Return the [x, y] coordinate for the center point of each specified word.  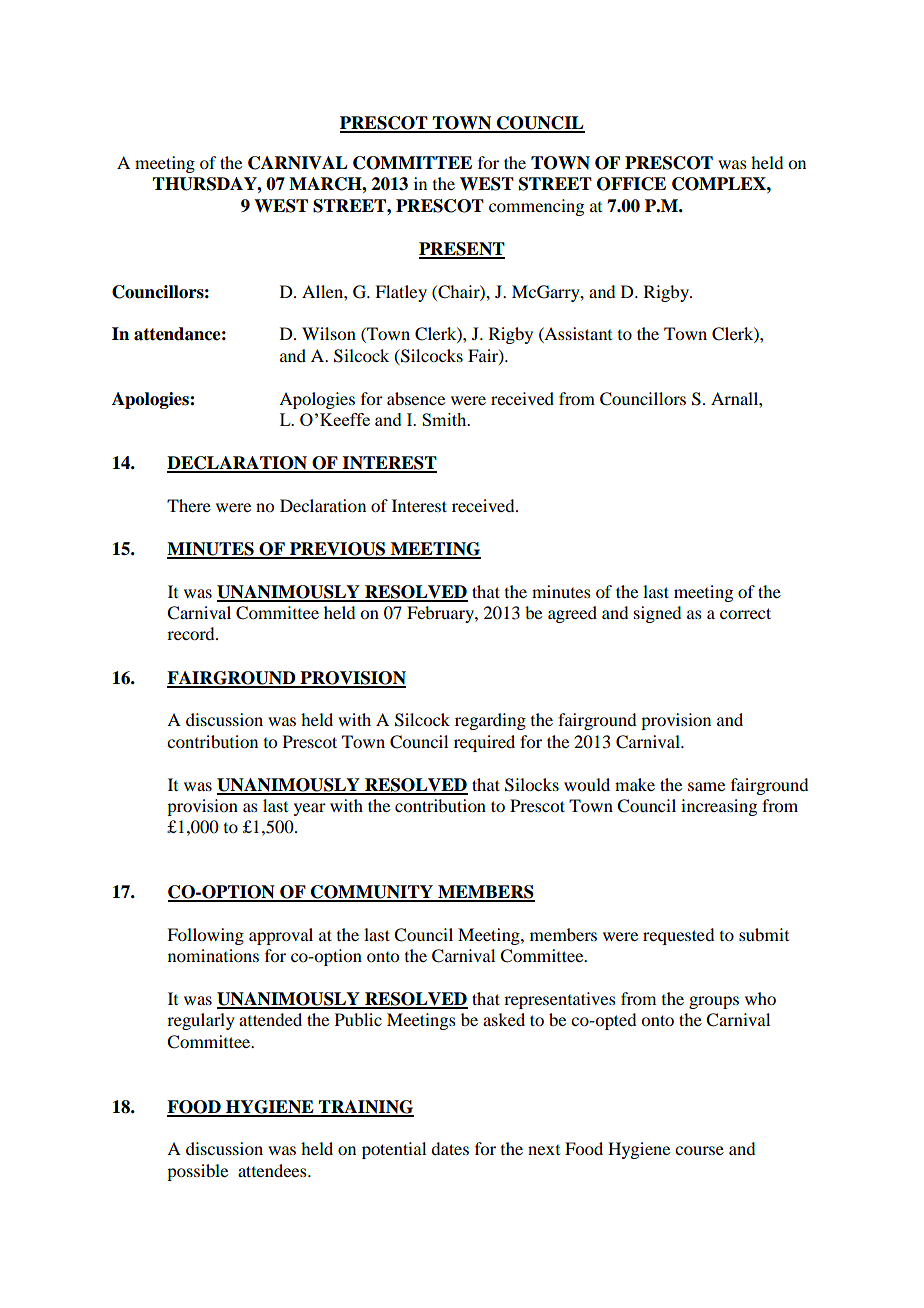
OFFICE [631, 184]
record [192, 633]
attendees [273, 1170]
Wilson [329, 333]
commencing [536, 207]
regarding [490, 721]
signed [657, 614]
